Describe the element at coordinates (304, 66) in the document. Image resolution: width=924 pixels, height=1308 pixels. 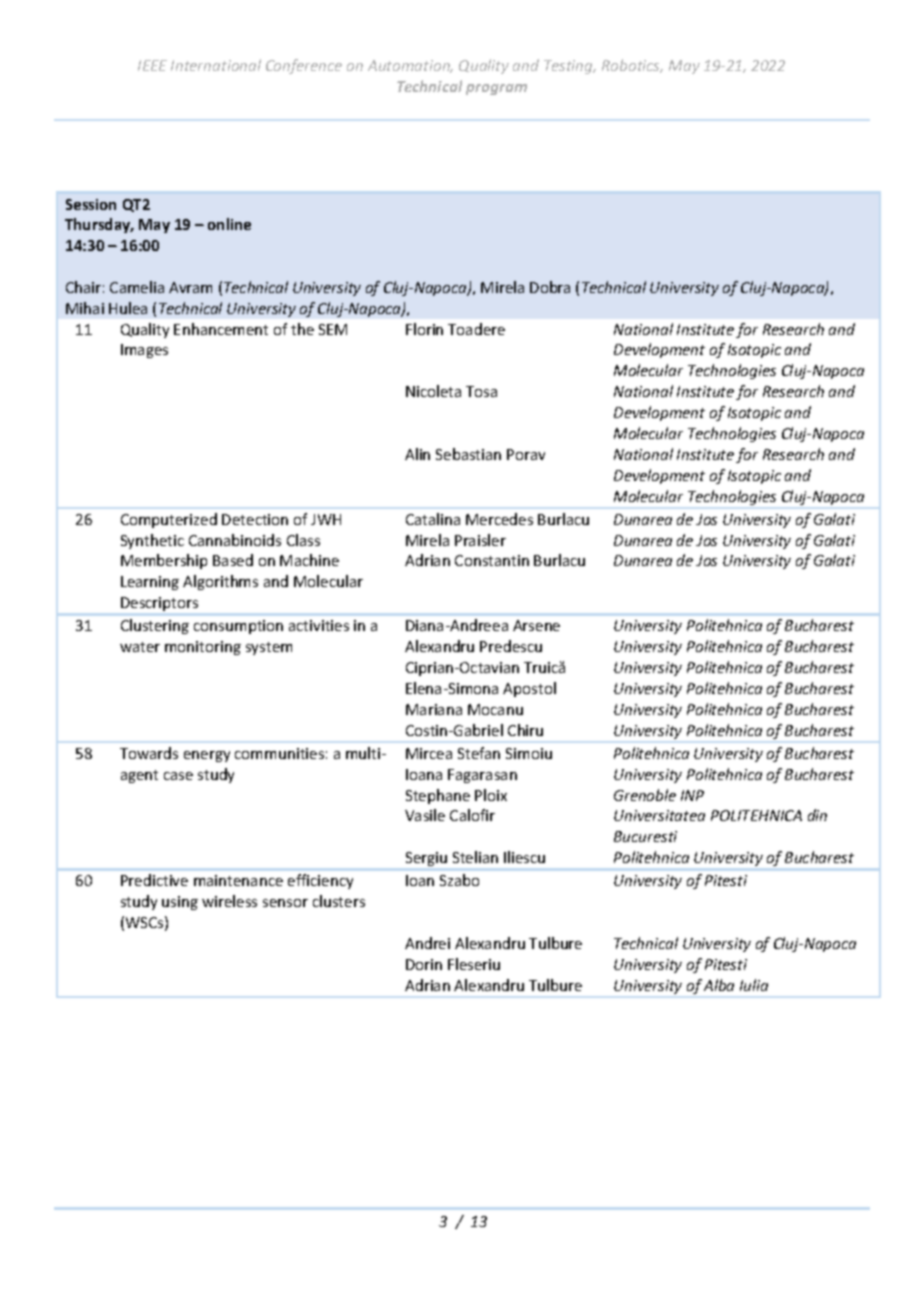
I see `Conference` at that location.
